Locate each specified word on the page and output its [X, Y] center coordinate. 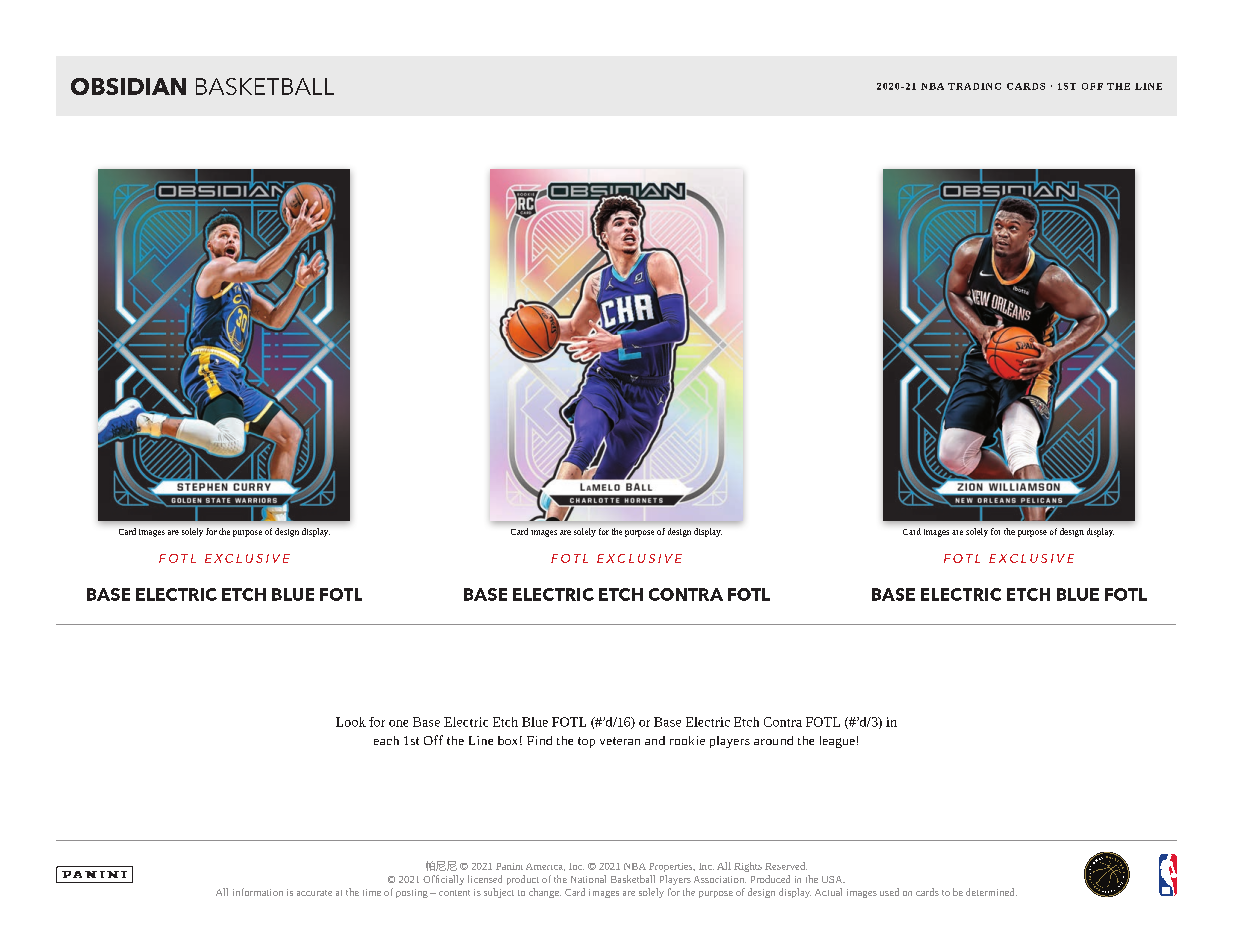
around [773, 740]
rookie [687, 740]
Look [351, 722]
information [258, 892]
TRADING [974, 86]
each [386, 740]
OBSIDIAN [128, 86]
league [837, 742]
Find [539, 740]
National [588, 879]
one [398, 723]
